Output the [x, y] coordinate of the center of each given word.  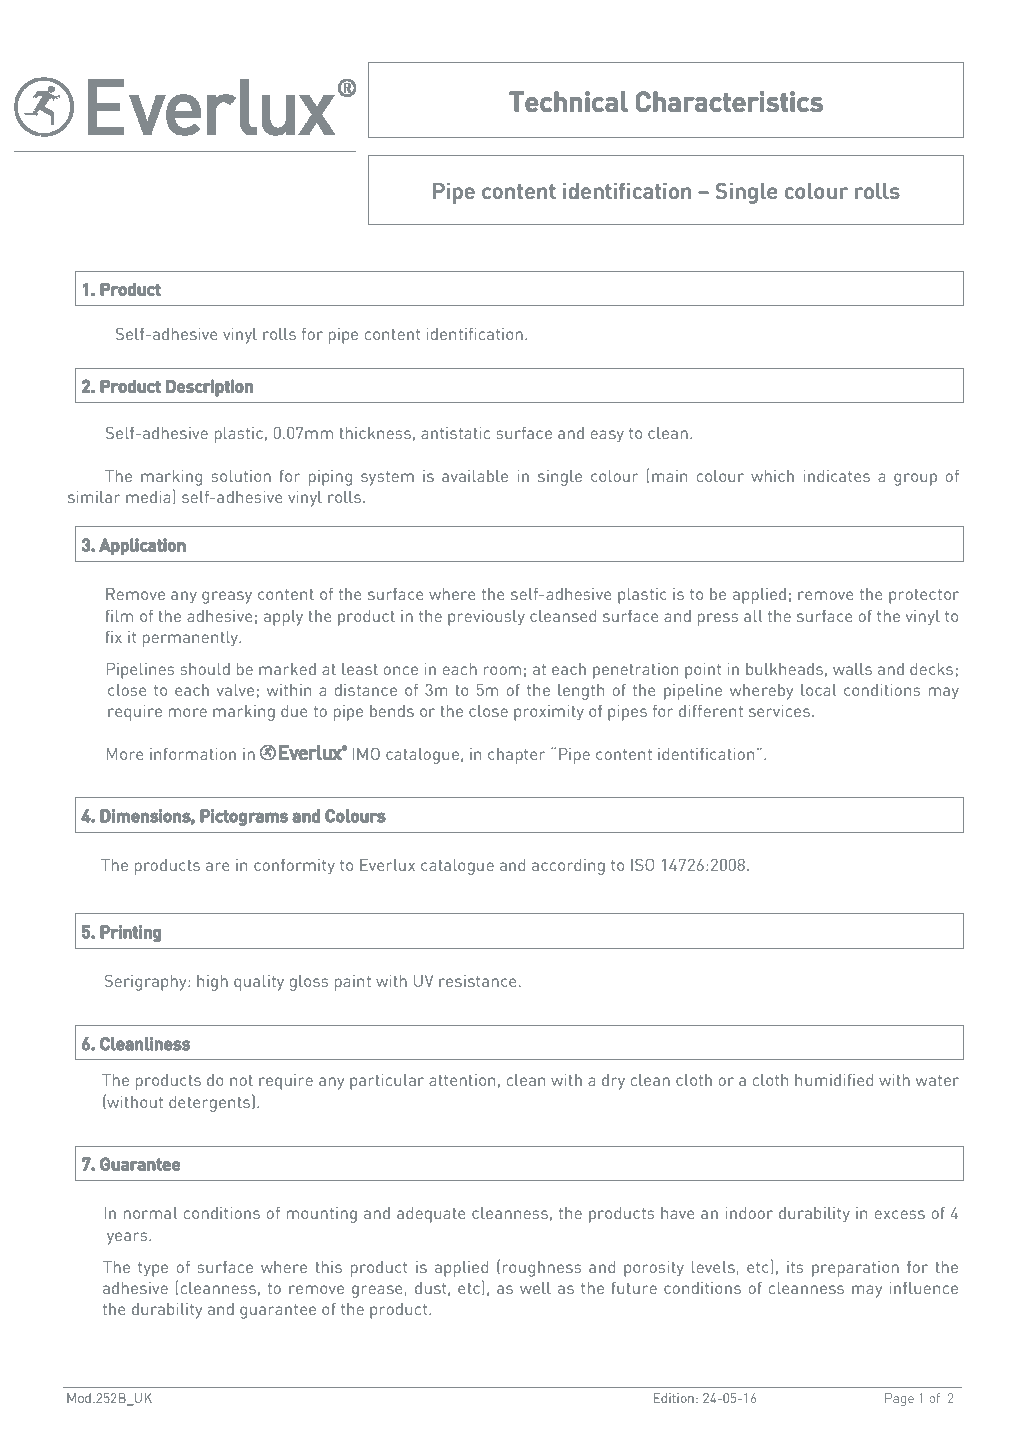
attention [462, 1080]
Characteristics [729, 101]
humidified [834, 1080]
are [218, 866]
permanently [192, 639]
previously [486, 618]
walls [852, 669]
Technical [568, 101]
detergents [211, 1103]
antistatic [455, 433]
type [153, 1269]
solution [241, 476]
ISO [642, 865]
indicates [837, 476]
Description [209, 388]
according [568, 867]
